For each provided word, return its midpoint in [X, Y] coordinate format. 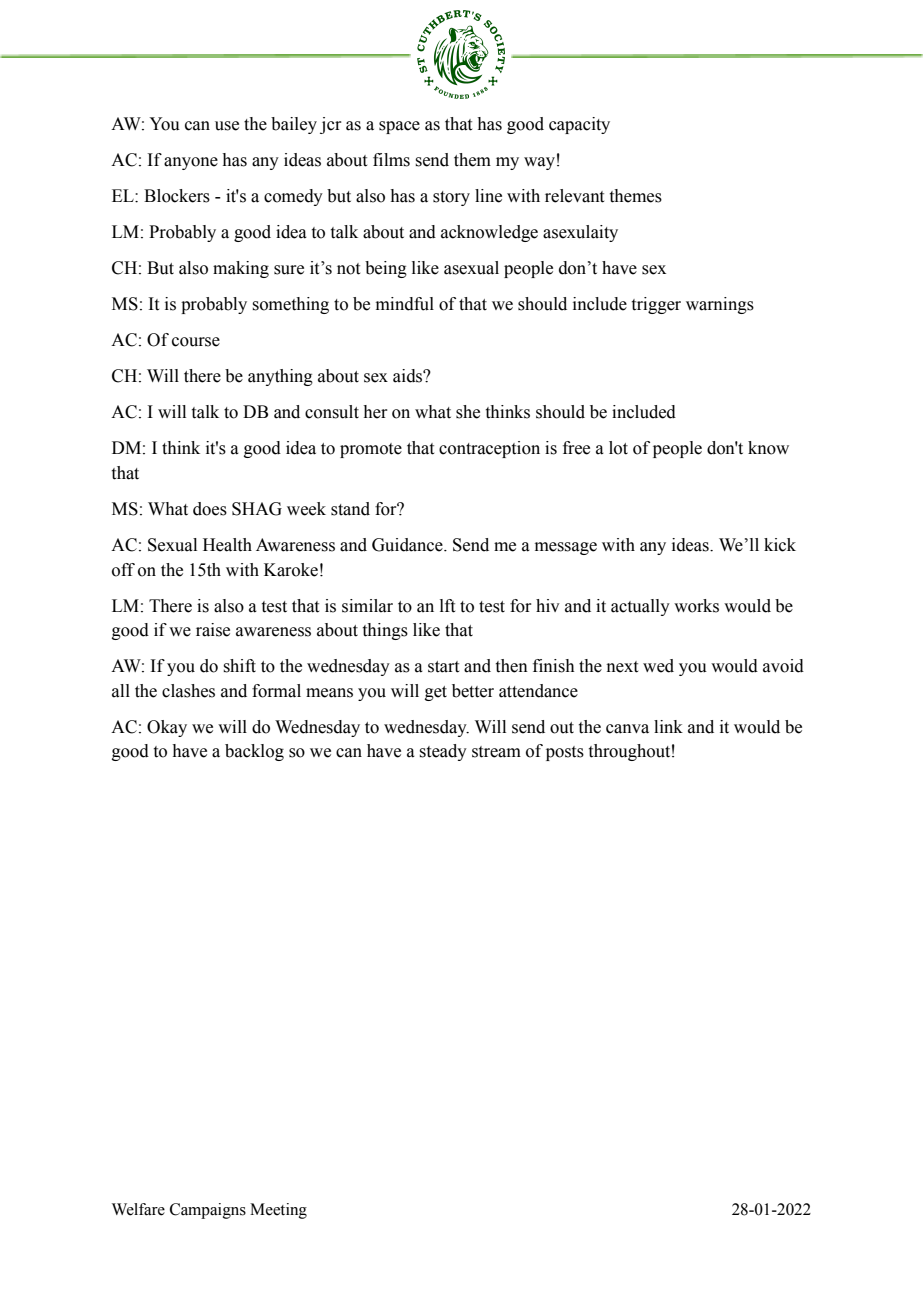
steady [443, 752]
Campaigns [208, 1211]
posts [565, 753]
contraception [489, 449]
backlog [254, 752]
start [443, 667]
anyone [191, 163]
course [196, 342]
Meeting [278, 1211]
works [696, 606]
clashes [188, 691]
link [668, 726]
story [451, 198]
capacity [579, 125]
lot [618, 448]
